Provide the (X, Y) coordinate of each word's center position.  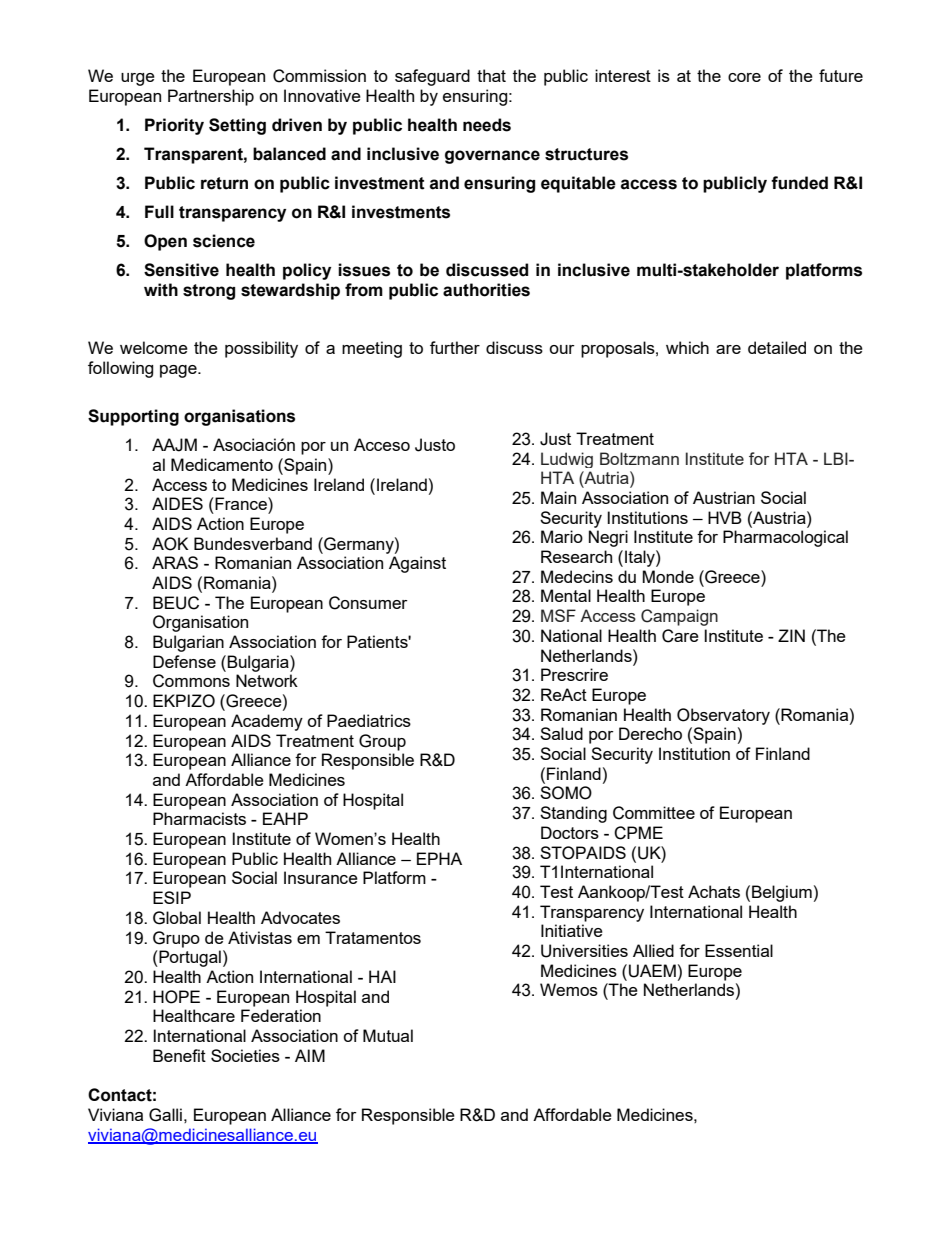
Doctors (570, 832)
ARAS (175, 562)
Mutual (388, 1035)
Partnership (211, 97)
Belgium (782, 893)
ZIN (791, 635)
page (179, 371)
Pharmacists (199, 818)
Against (417, 564)
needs (487, 125)
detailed (777, 347)
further (455, 347)
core (744, 77)
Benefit (179, 1055)
